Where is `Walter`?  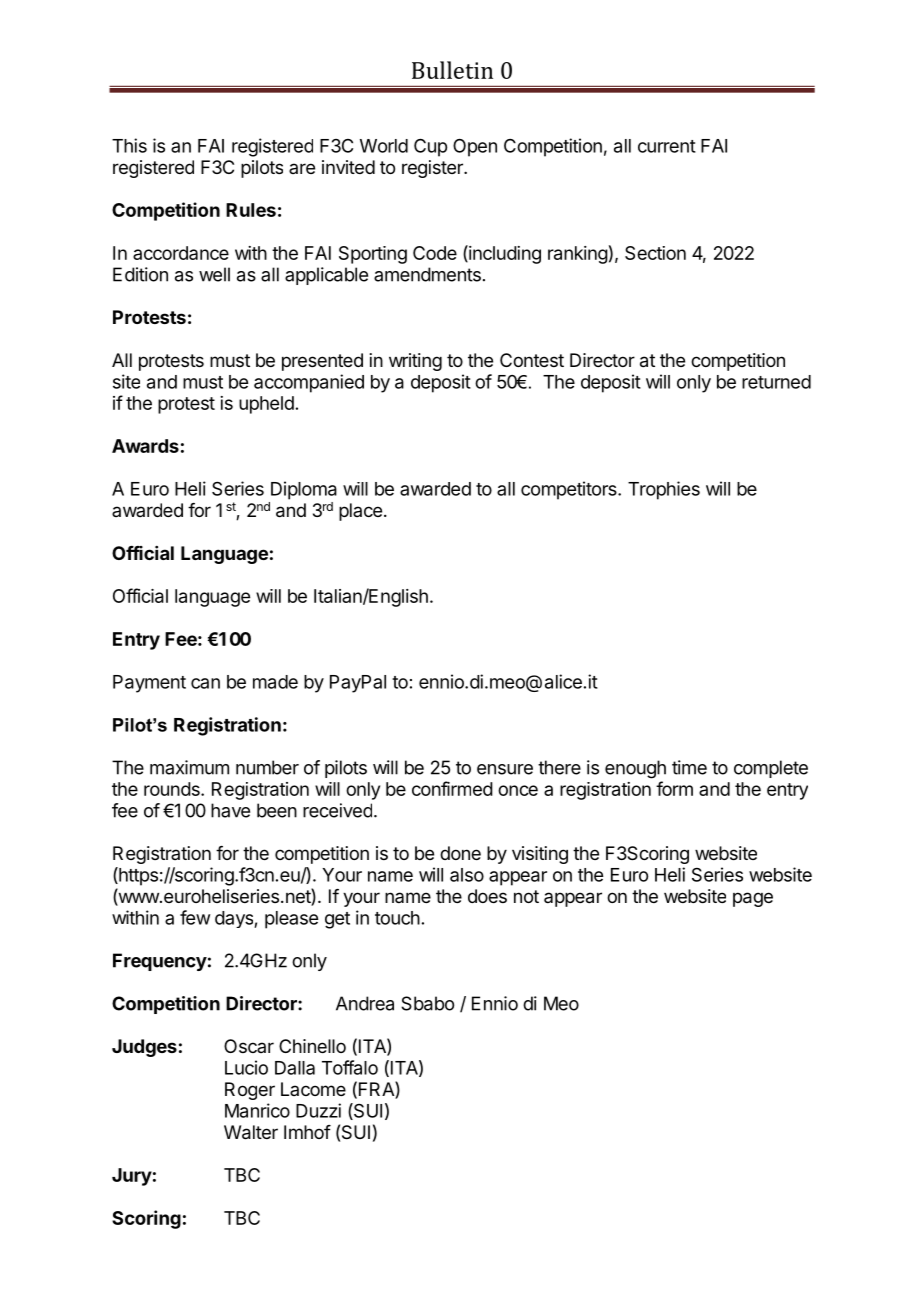
Walter is located at coordinates (251, 1132).
